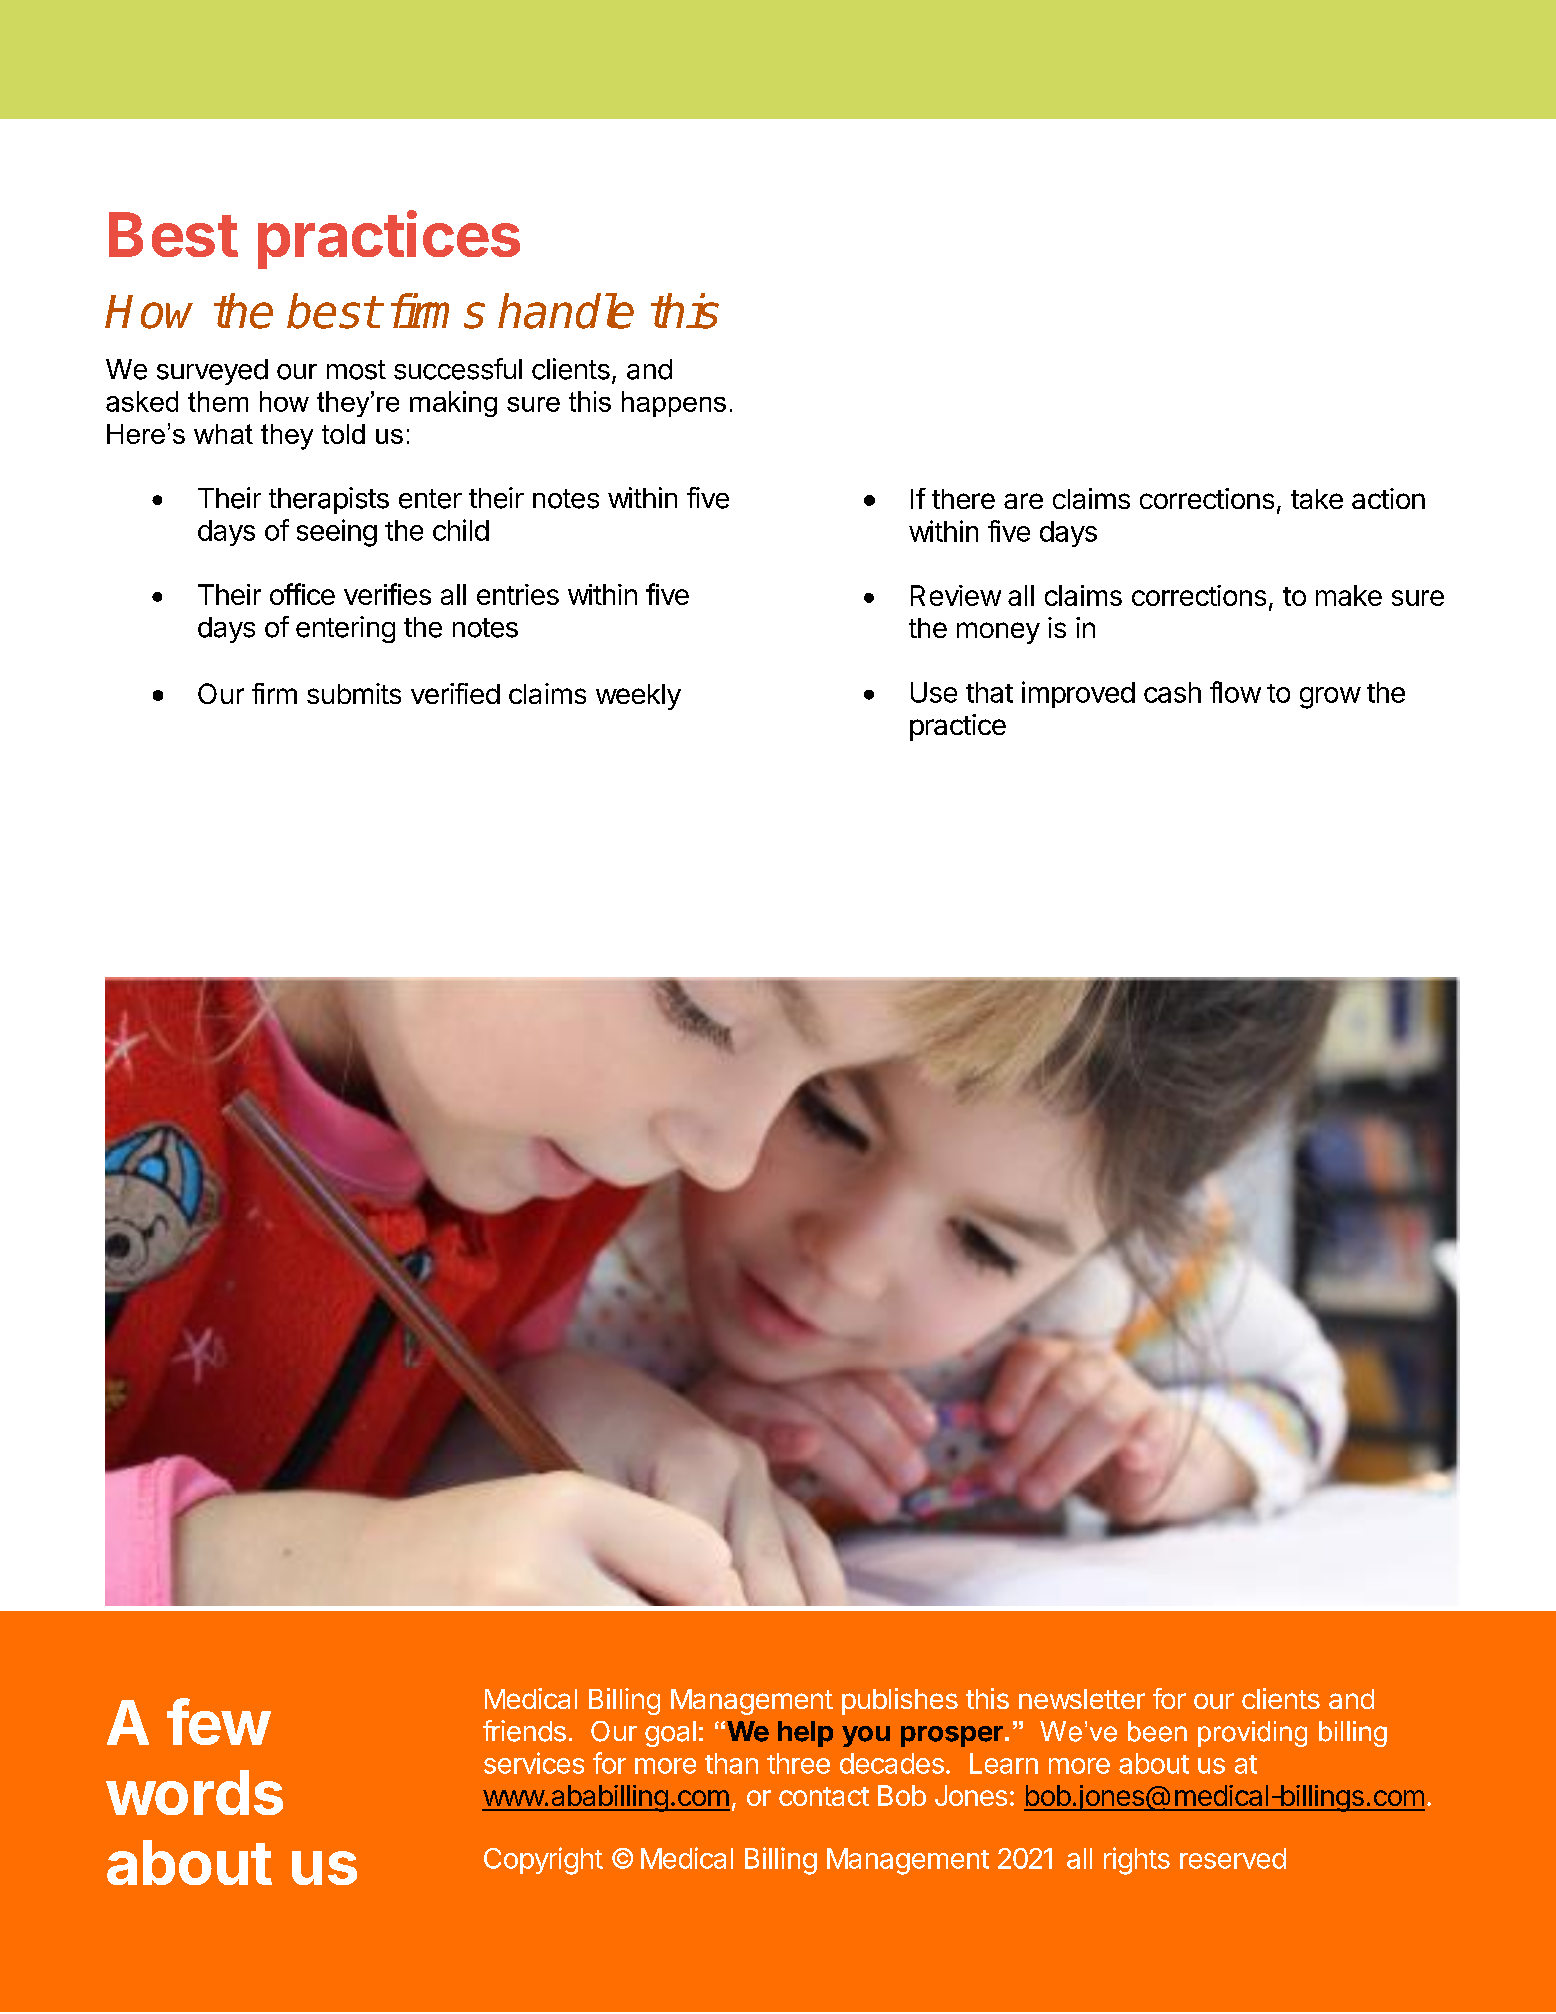 This screenshot has height=2014, width=1556. I want to click on happens, so click(674, 404).
